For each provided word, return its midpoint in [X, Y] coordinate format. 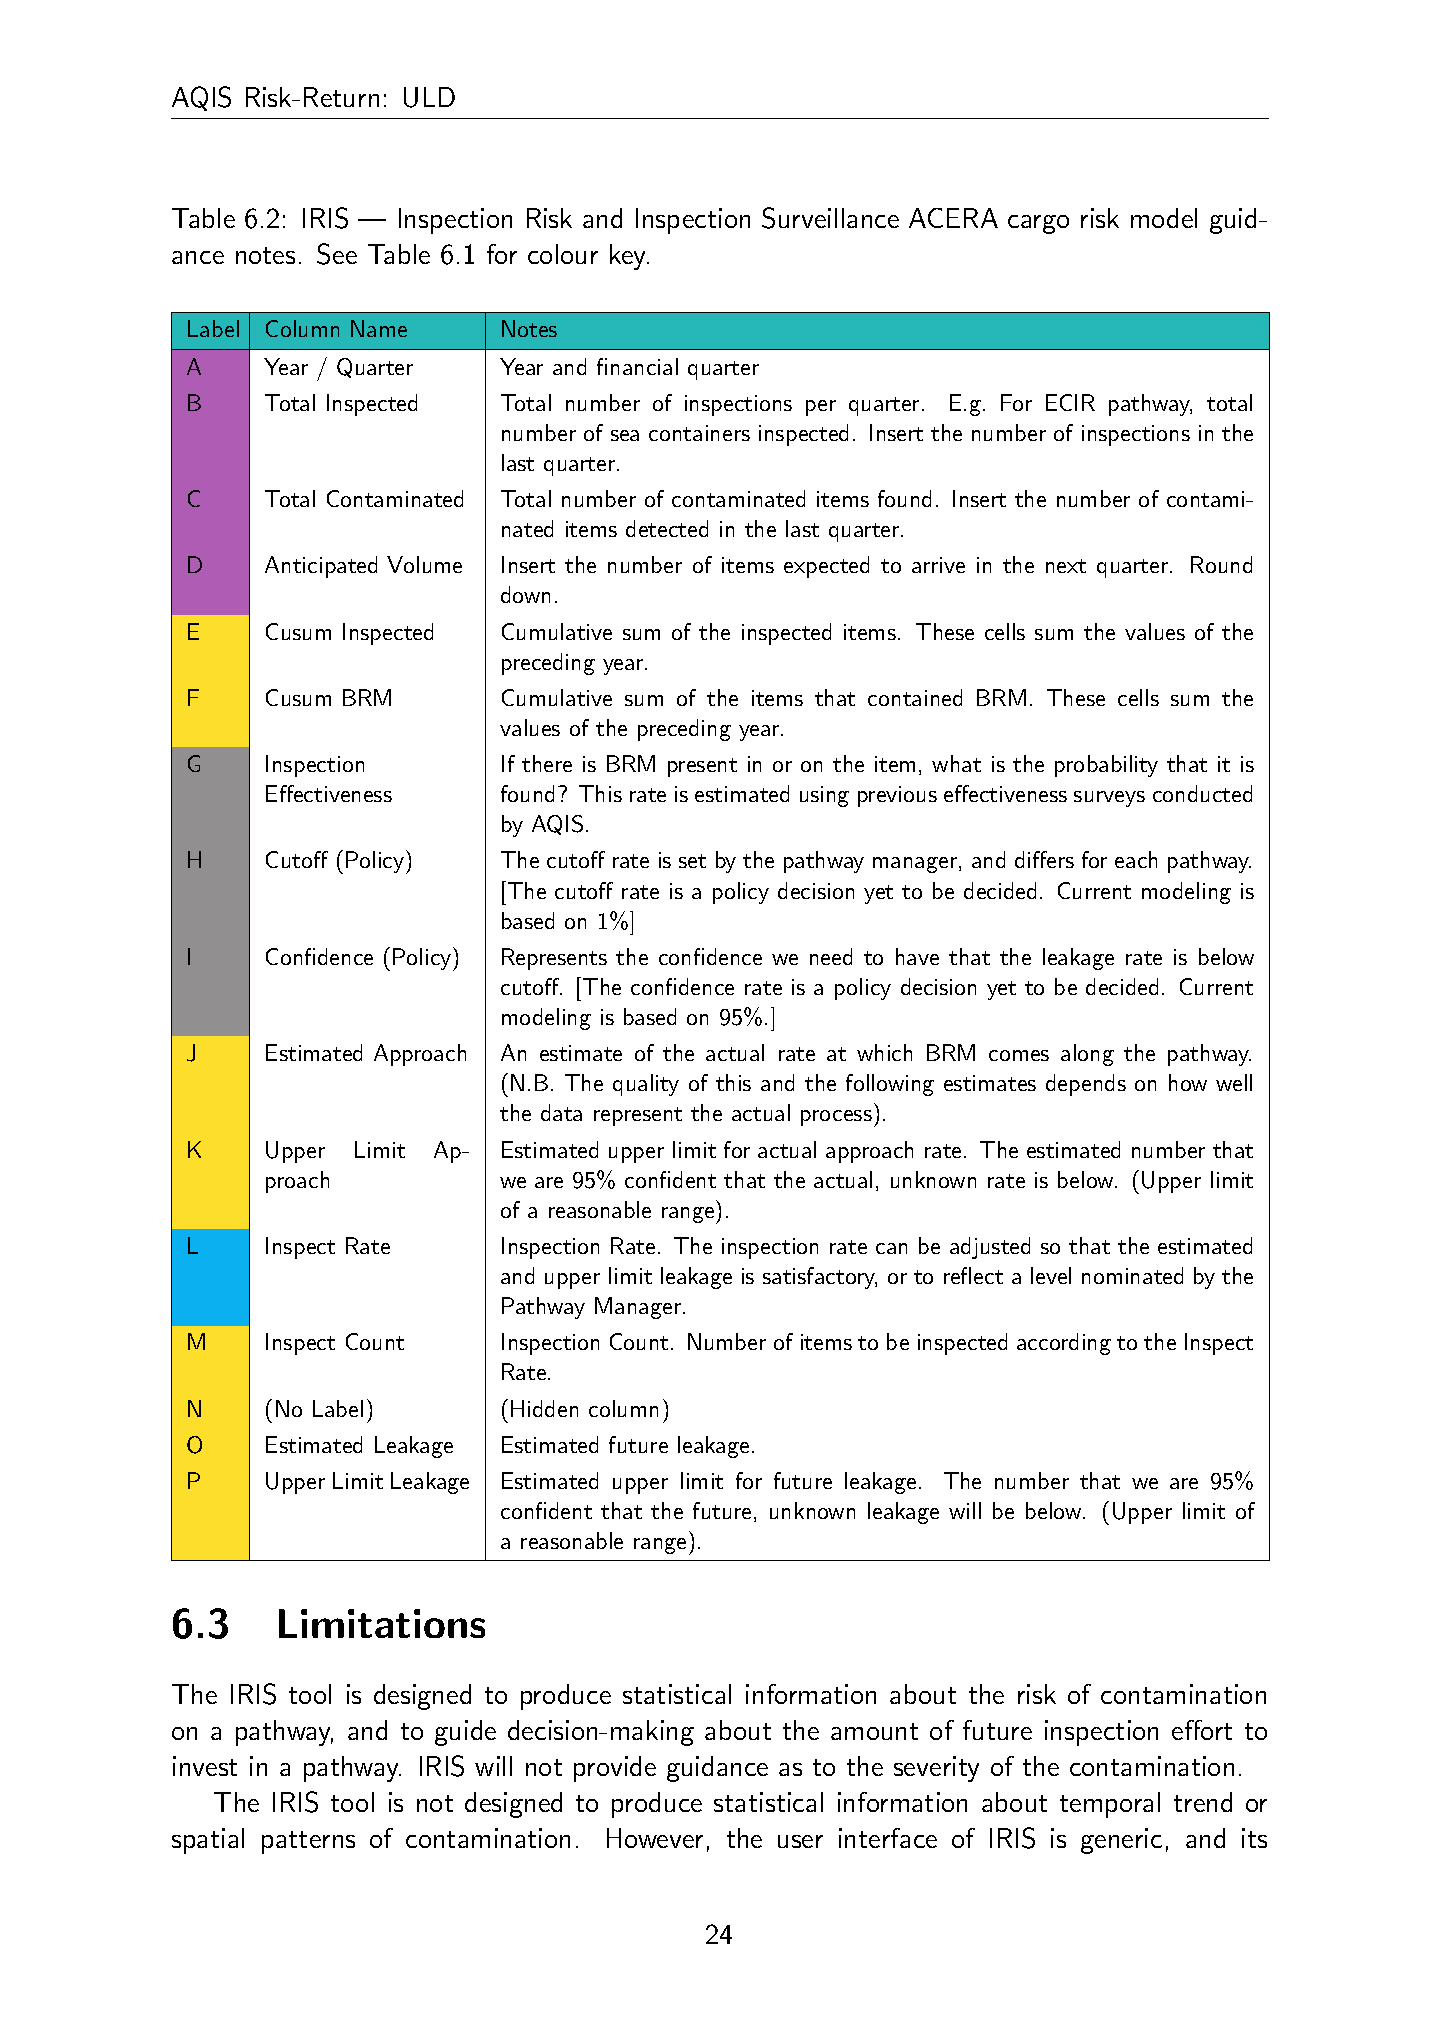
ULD [429, 97]
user [800, 1841]
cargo [1038, 224]
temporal [1110, 1805]
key [629, 257]
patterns [308, 1842]
